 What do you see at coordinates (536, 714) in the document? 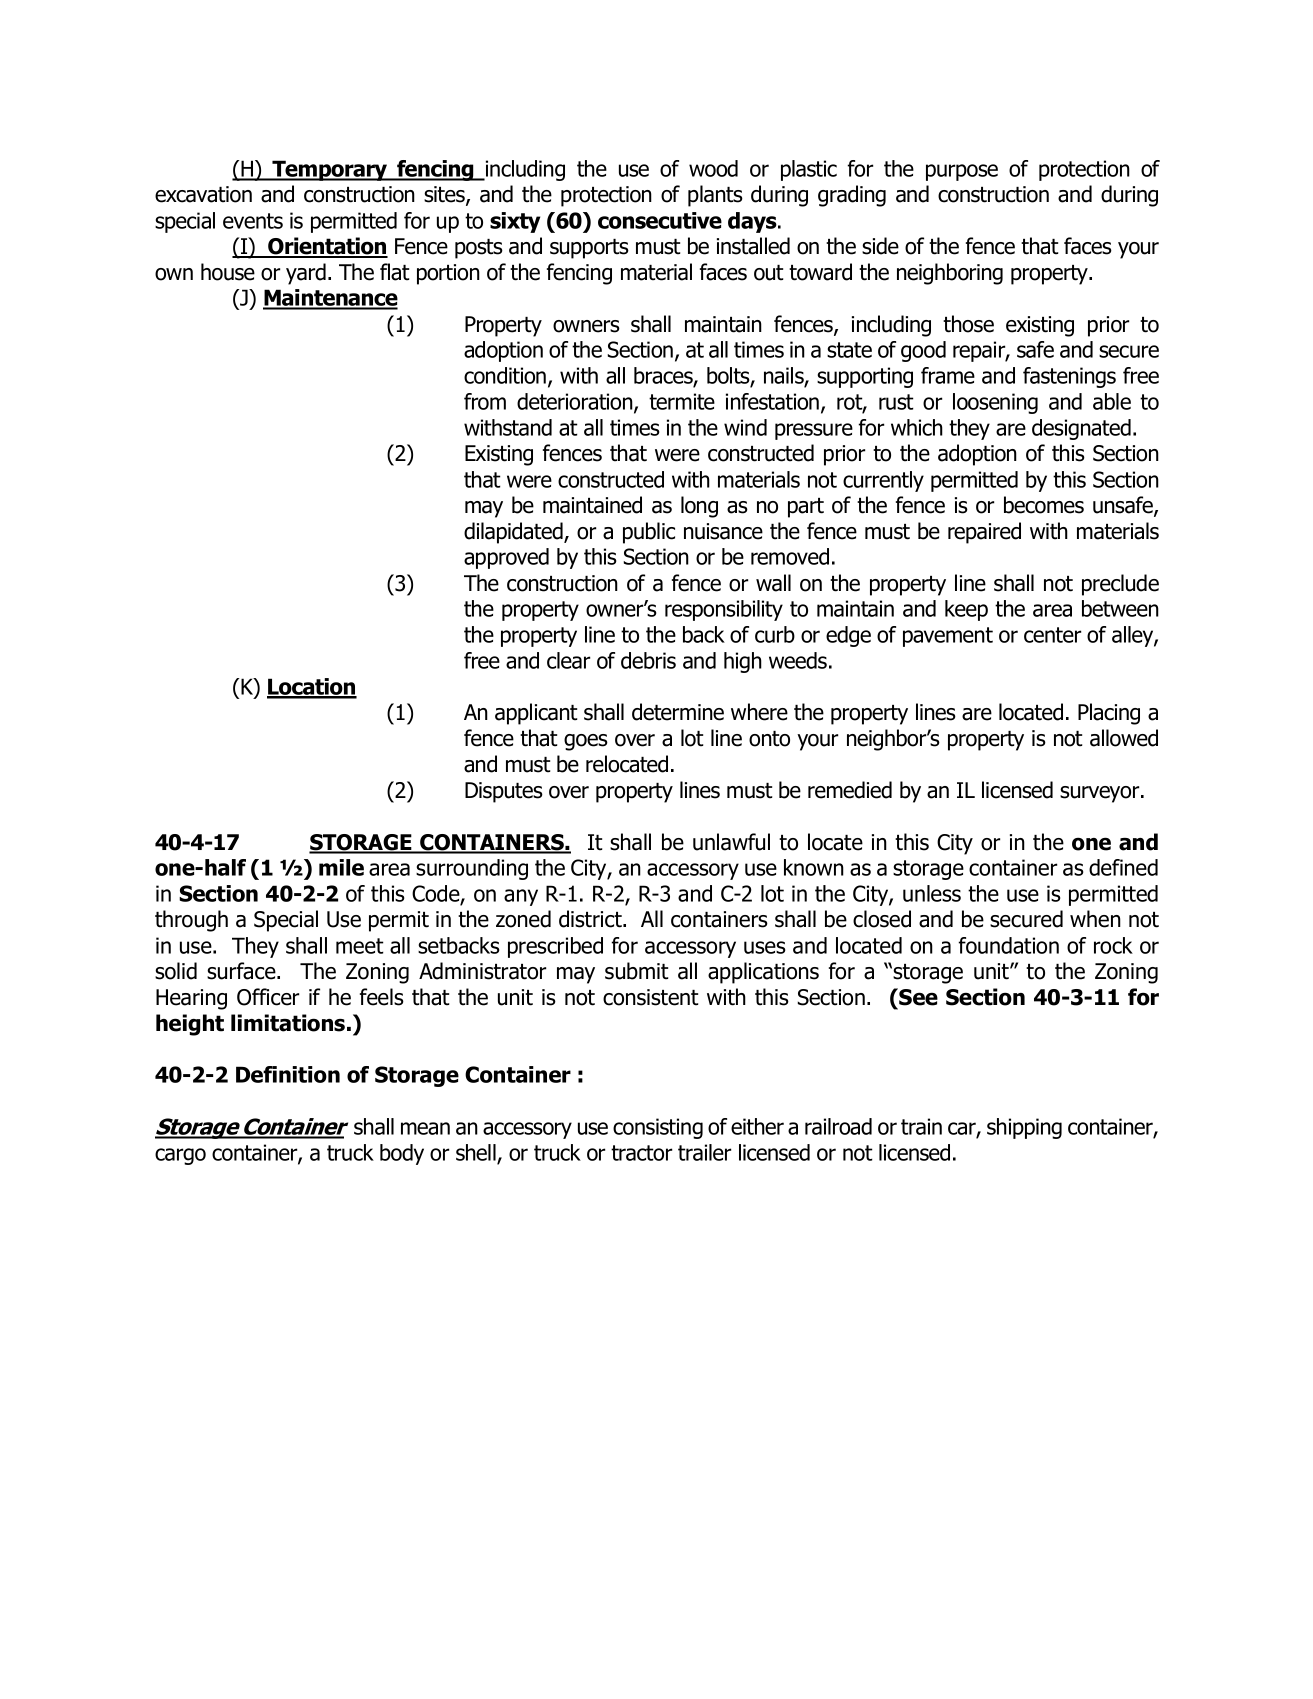
I see `applicant` at bounding box center [536, 714].
